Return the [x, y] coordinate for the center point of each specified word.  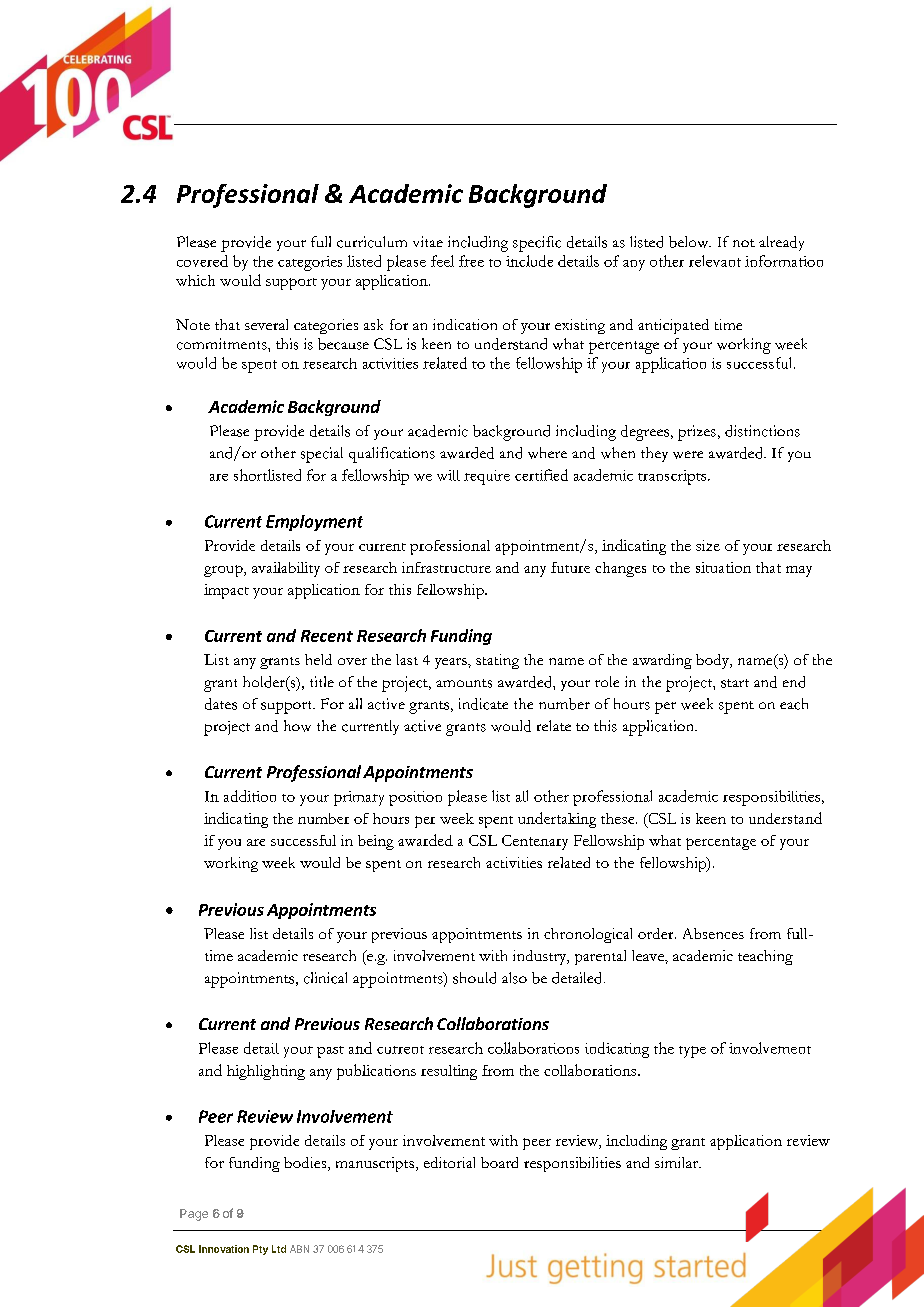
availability [286, 569]
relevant [715, 261]
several [266, 324]
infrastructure [446, 567]
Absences [713, 933]
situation [723, 567]
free [471, 261]
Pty [260, 1250]
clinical [325, 978]
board [499, 1162]
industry [541, 957]
